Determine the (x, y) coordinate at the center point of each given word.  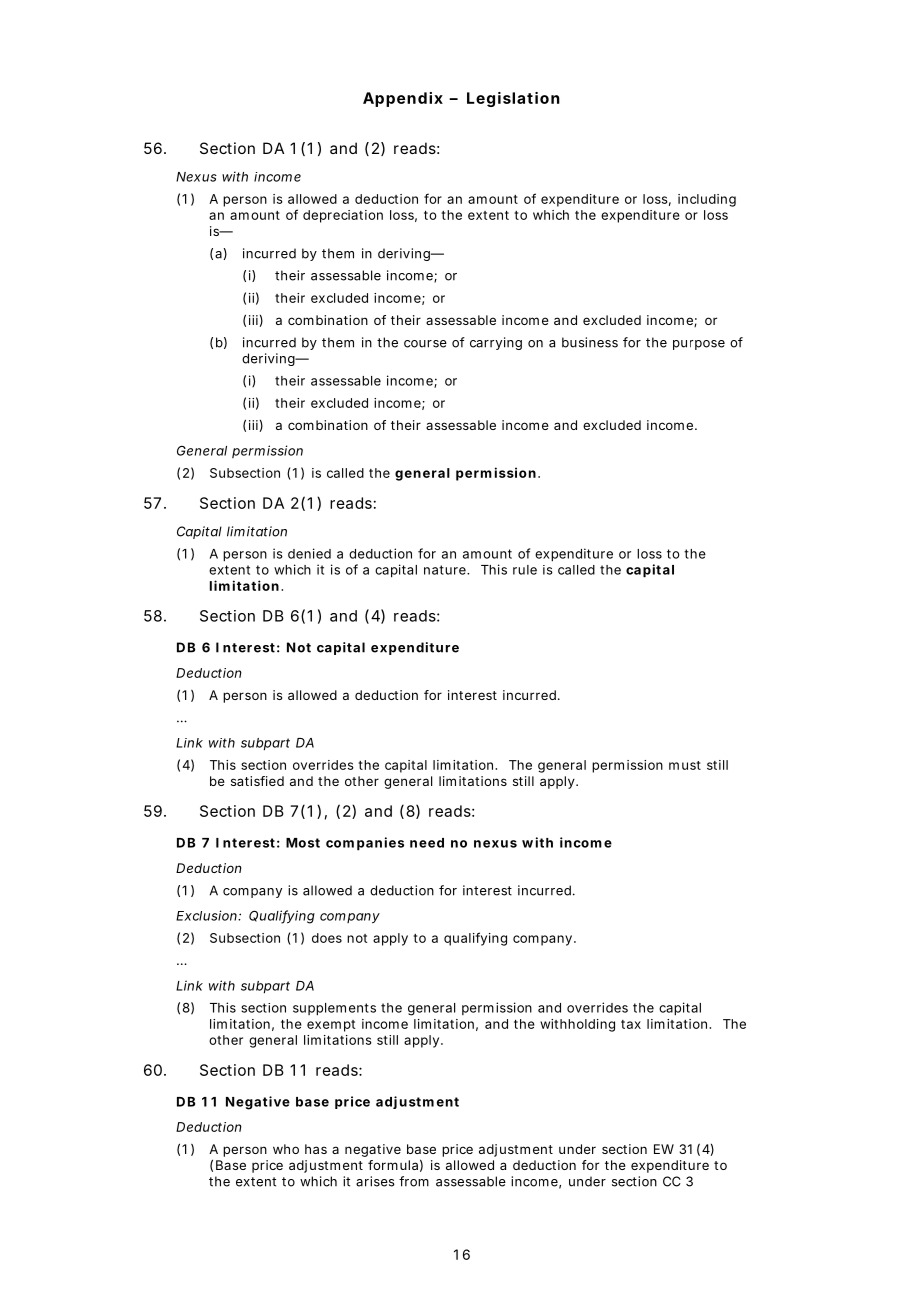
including (707, 200)
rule (525, 570)
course (425, 344)
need (427, 843)
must (685, 765)
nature (446, 570)
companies (365, 844)
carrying (496, 343)
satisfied (257, 781)
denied (309, 553)
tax (631, 1024)
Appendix (403, 99)
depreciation (343, 216)
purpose (699, 345)
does (327, 938)
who (286, 1149)
